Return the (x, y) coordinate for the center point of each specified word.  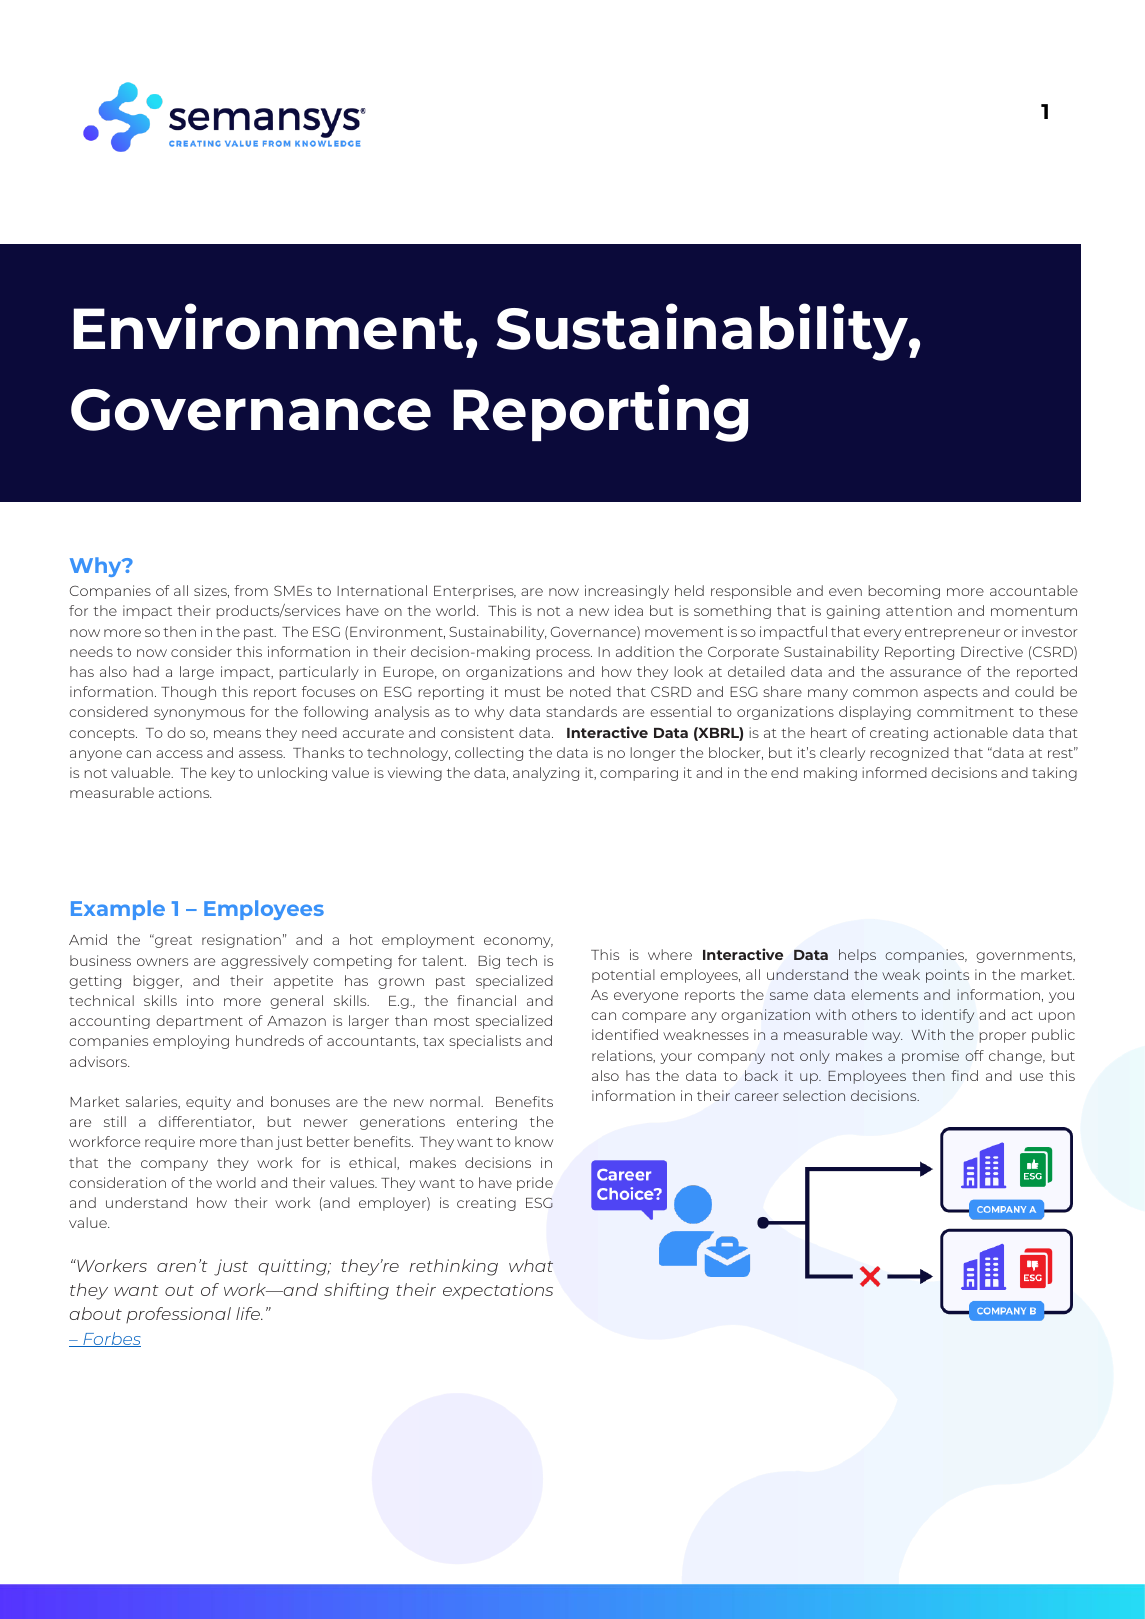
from (251, 590)
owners (162, 962)
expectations (498, 1291)
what (531, 1265)
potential (623, 976)
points (947, 976)
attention (919, 610)
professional (178, 1315)
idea (629, 610)
